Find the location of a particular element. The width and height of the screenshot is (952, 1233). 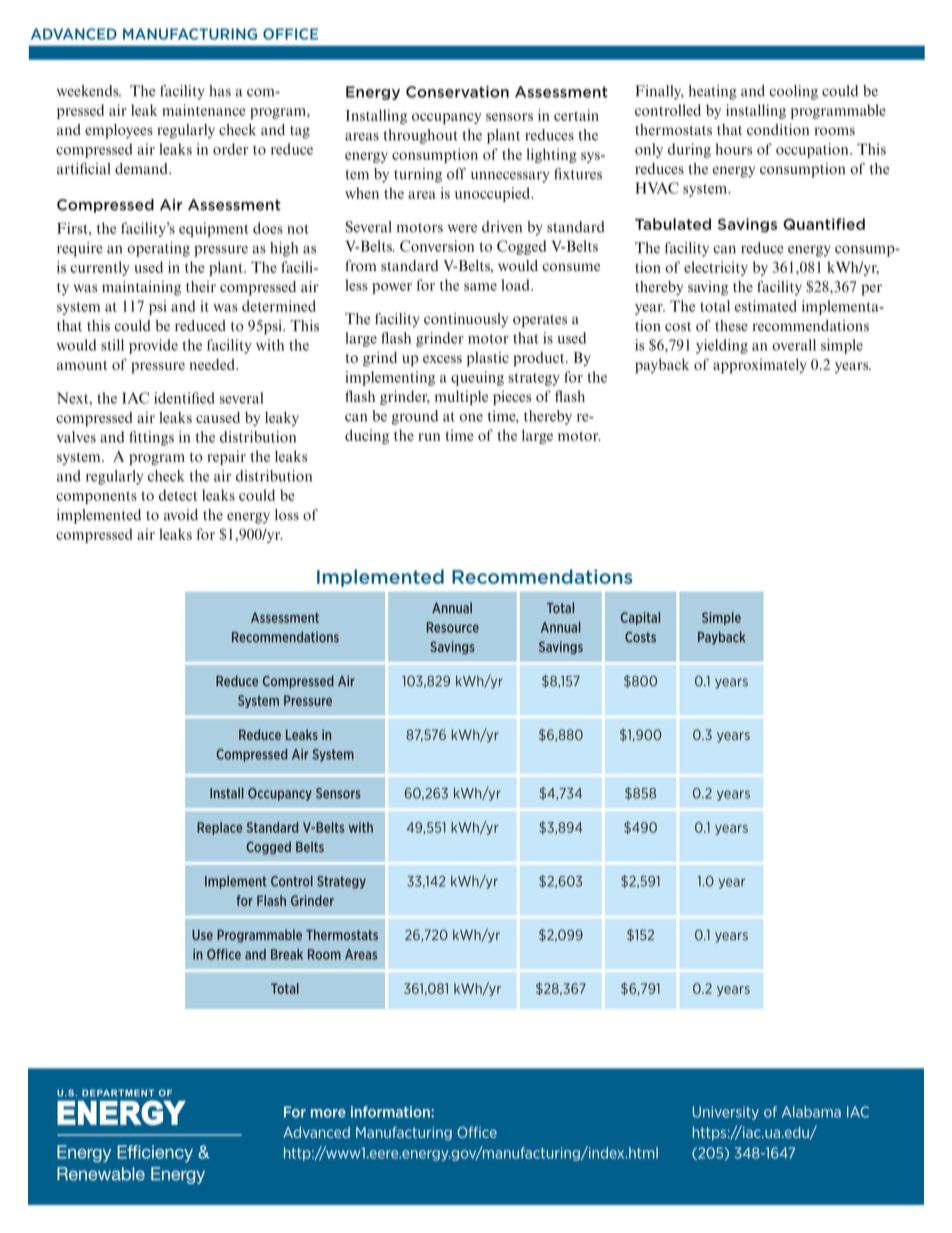

Capital is located at coordinates (640, 618).
